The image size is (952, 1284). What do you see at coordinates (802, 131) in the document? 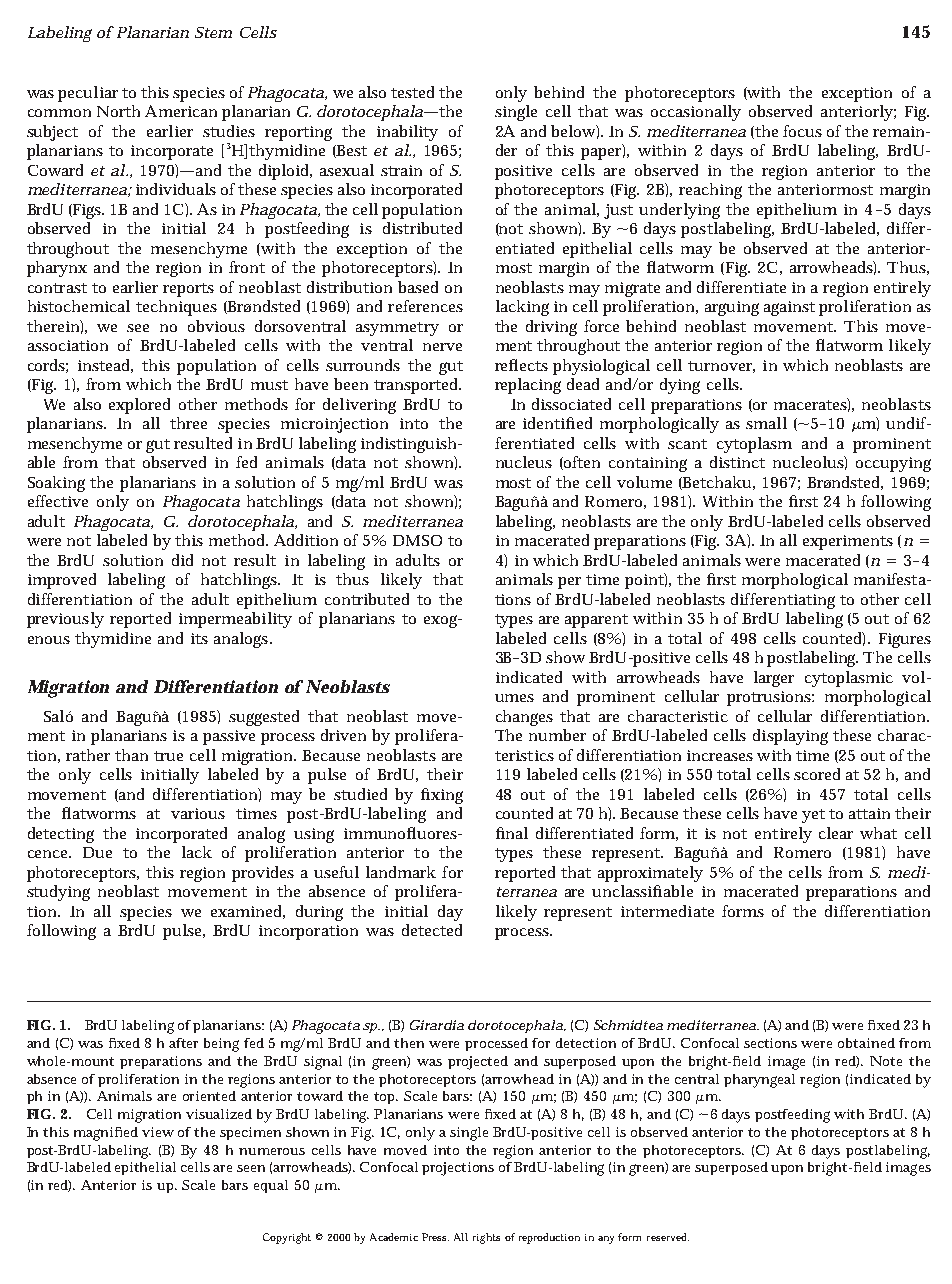
I see `focus` at bounding box center [802, 131].
